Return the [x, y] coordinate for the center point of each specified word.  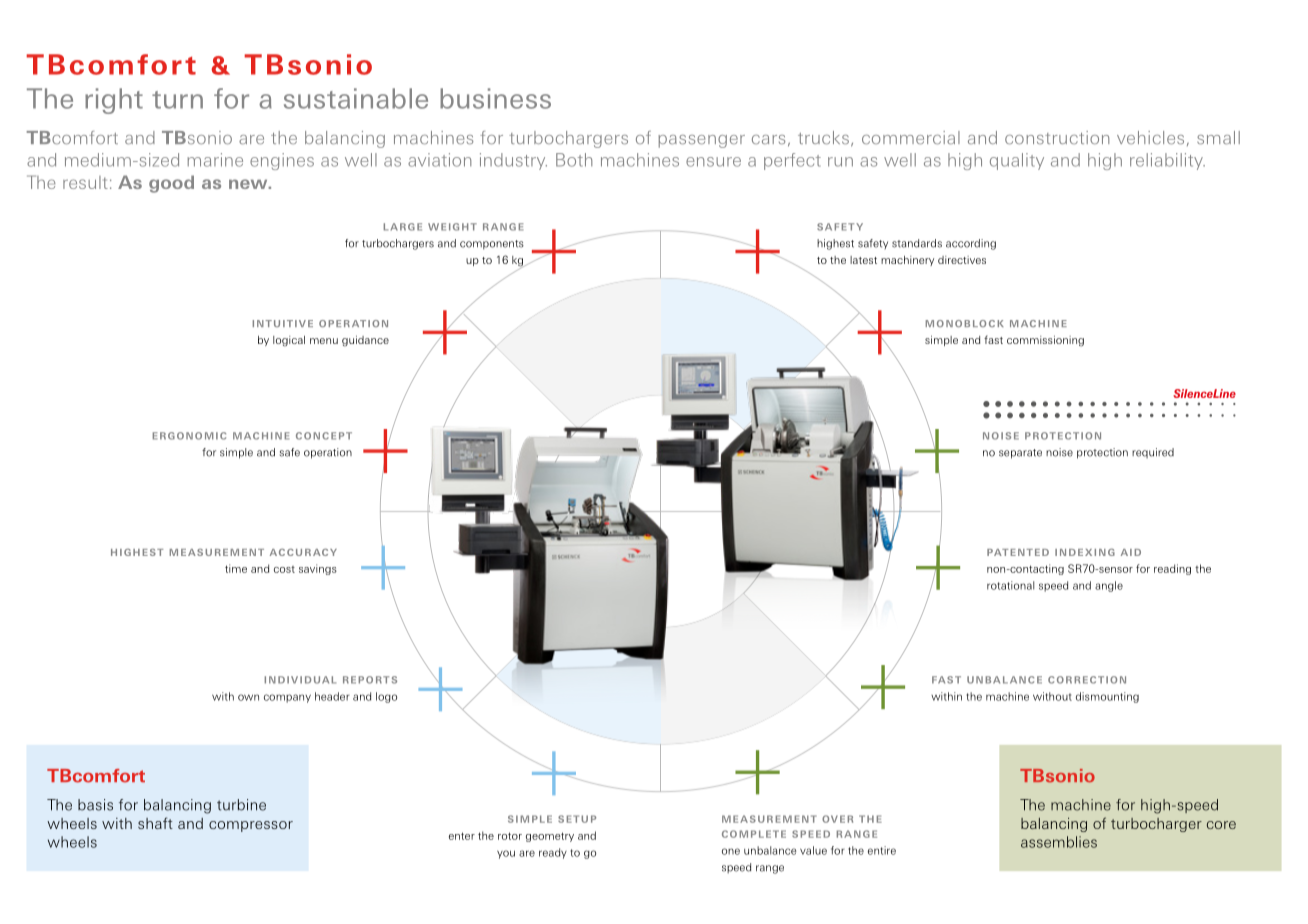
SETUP [577, 819]
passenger [701, 141]
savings [318, 569]
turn [177, 100]
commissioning [1045, 341]
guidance [365, 341]
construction [1057, 138]
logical [289, 341]
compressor [251, 826]
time [236, 568]
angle [1109, 586]
